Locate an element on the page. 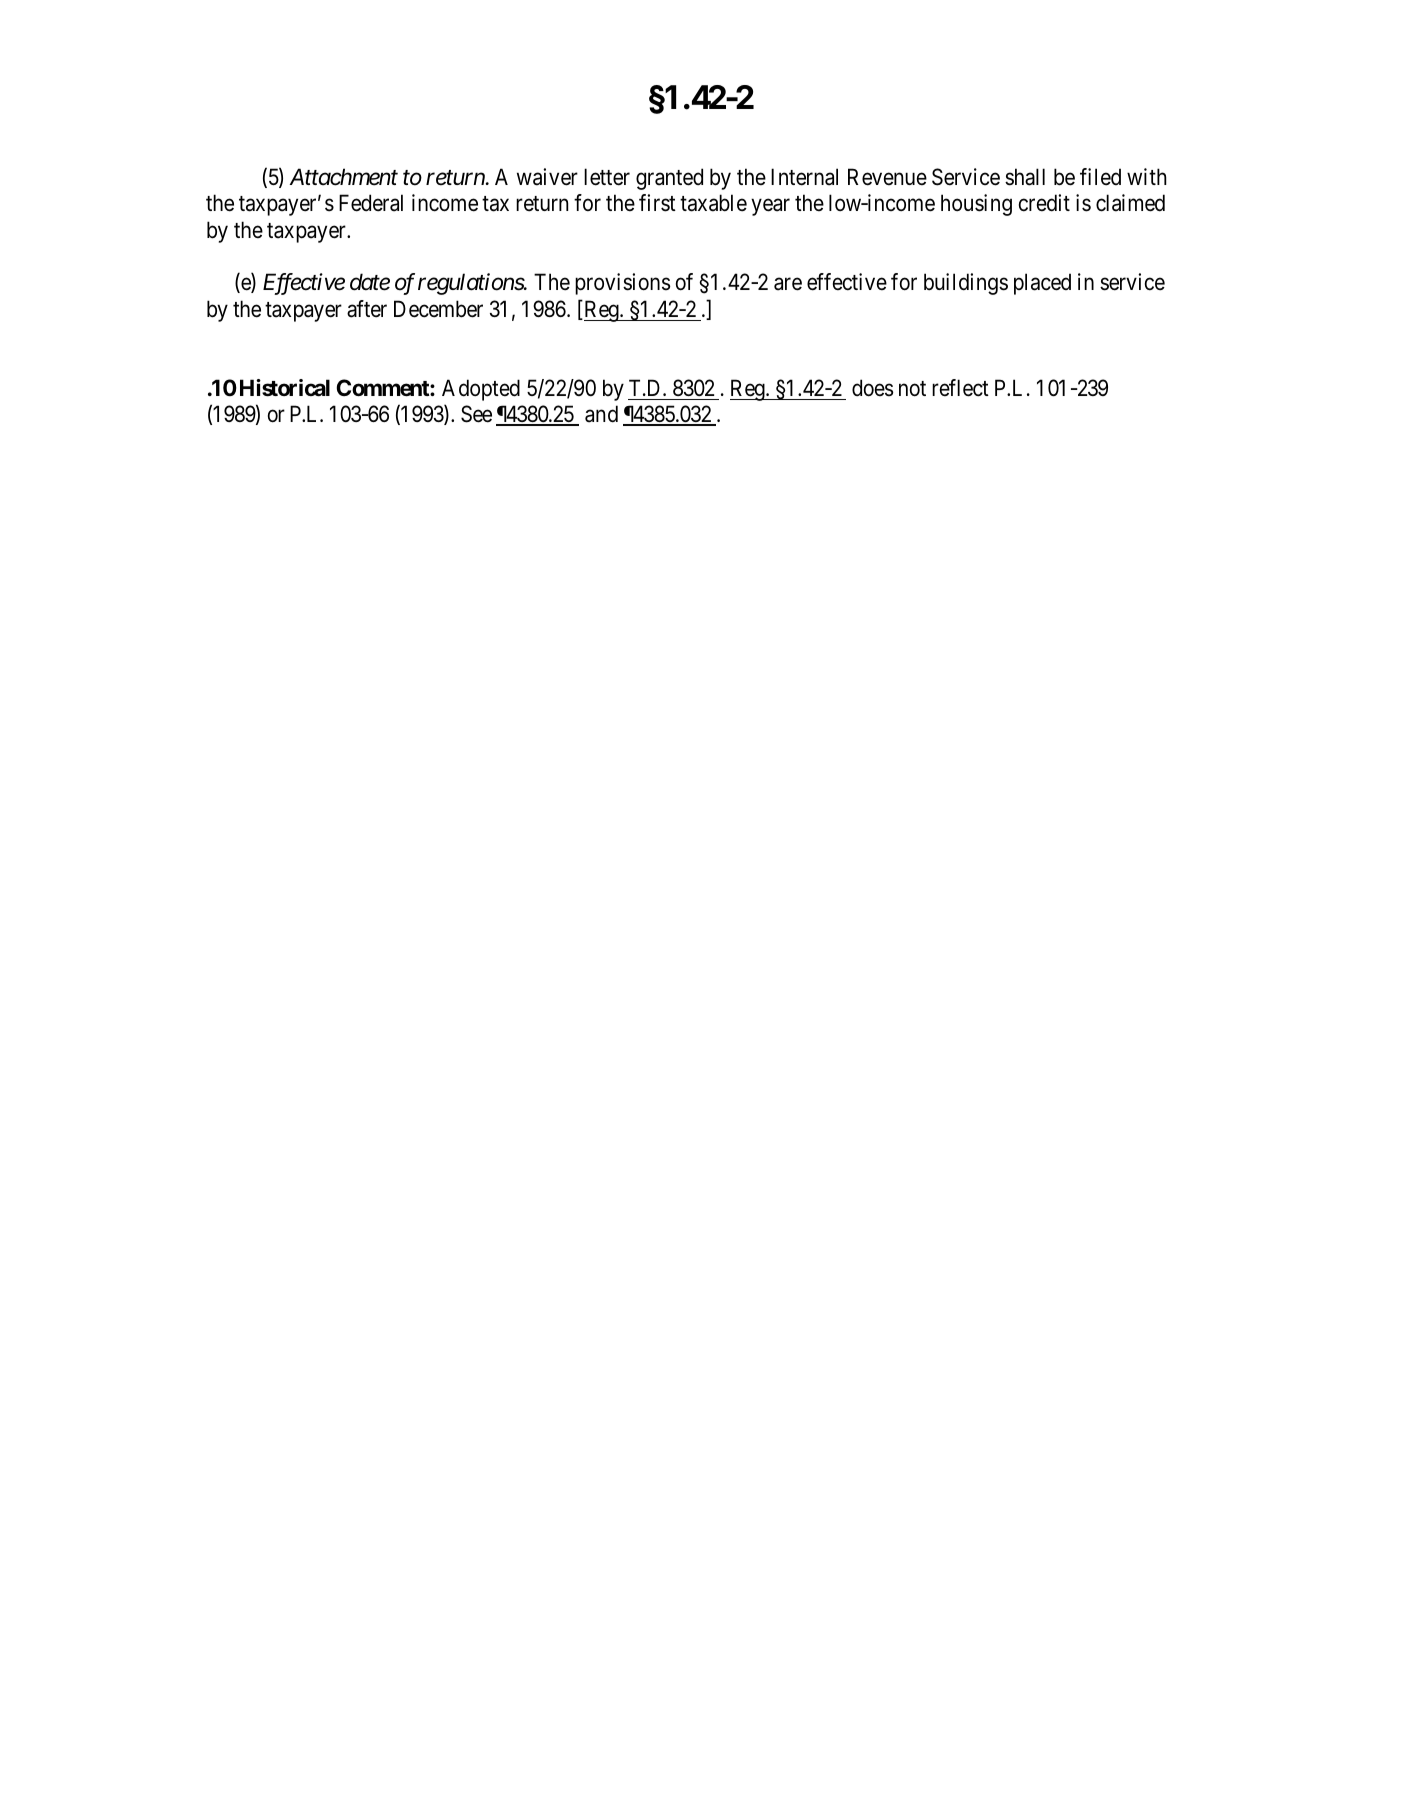  after is located at coordinates (367, 309).
